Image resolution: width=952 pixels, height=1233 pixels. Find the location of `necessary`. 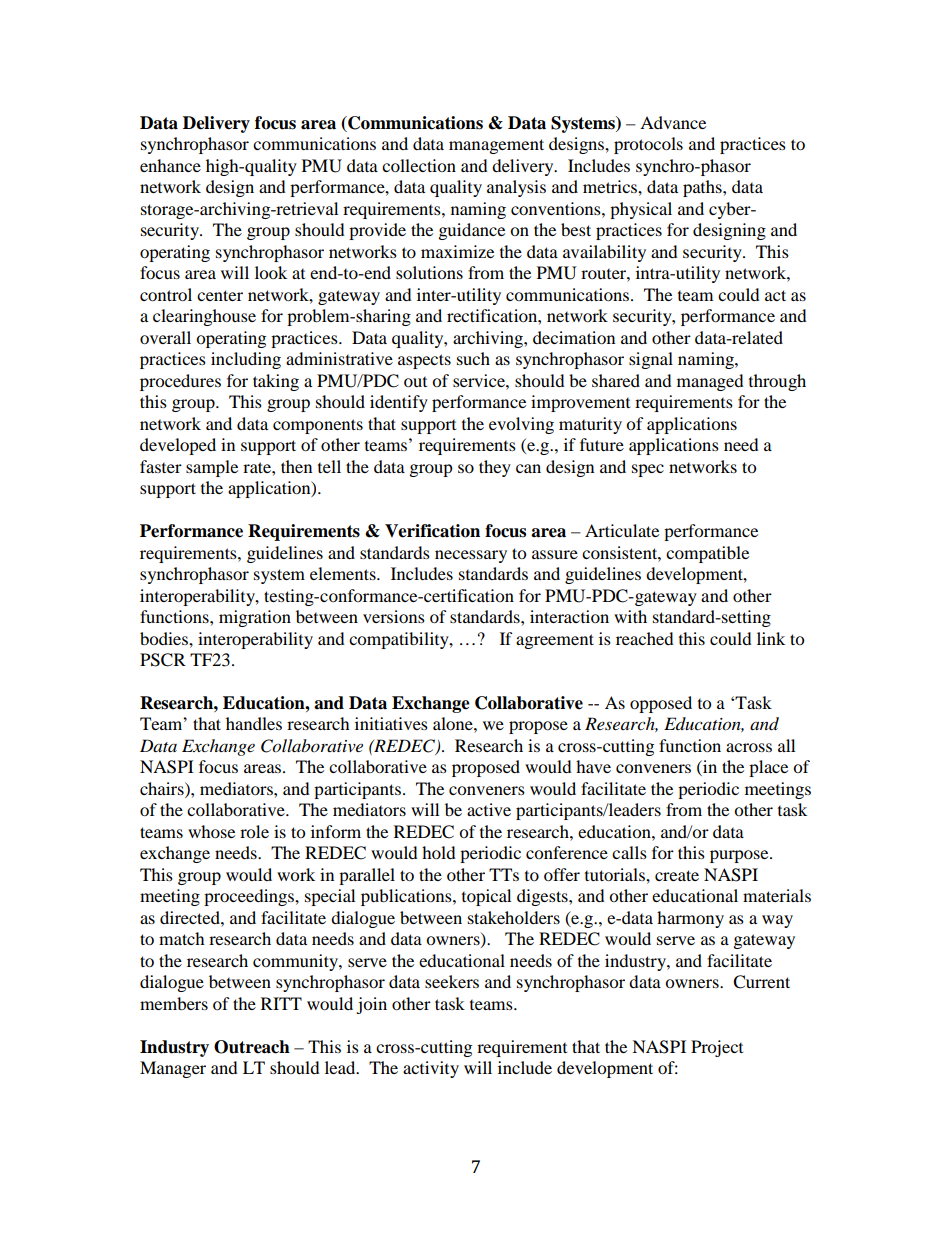

necessary is located at coordinates (471, 556).
